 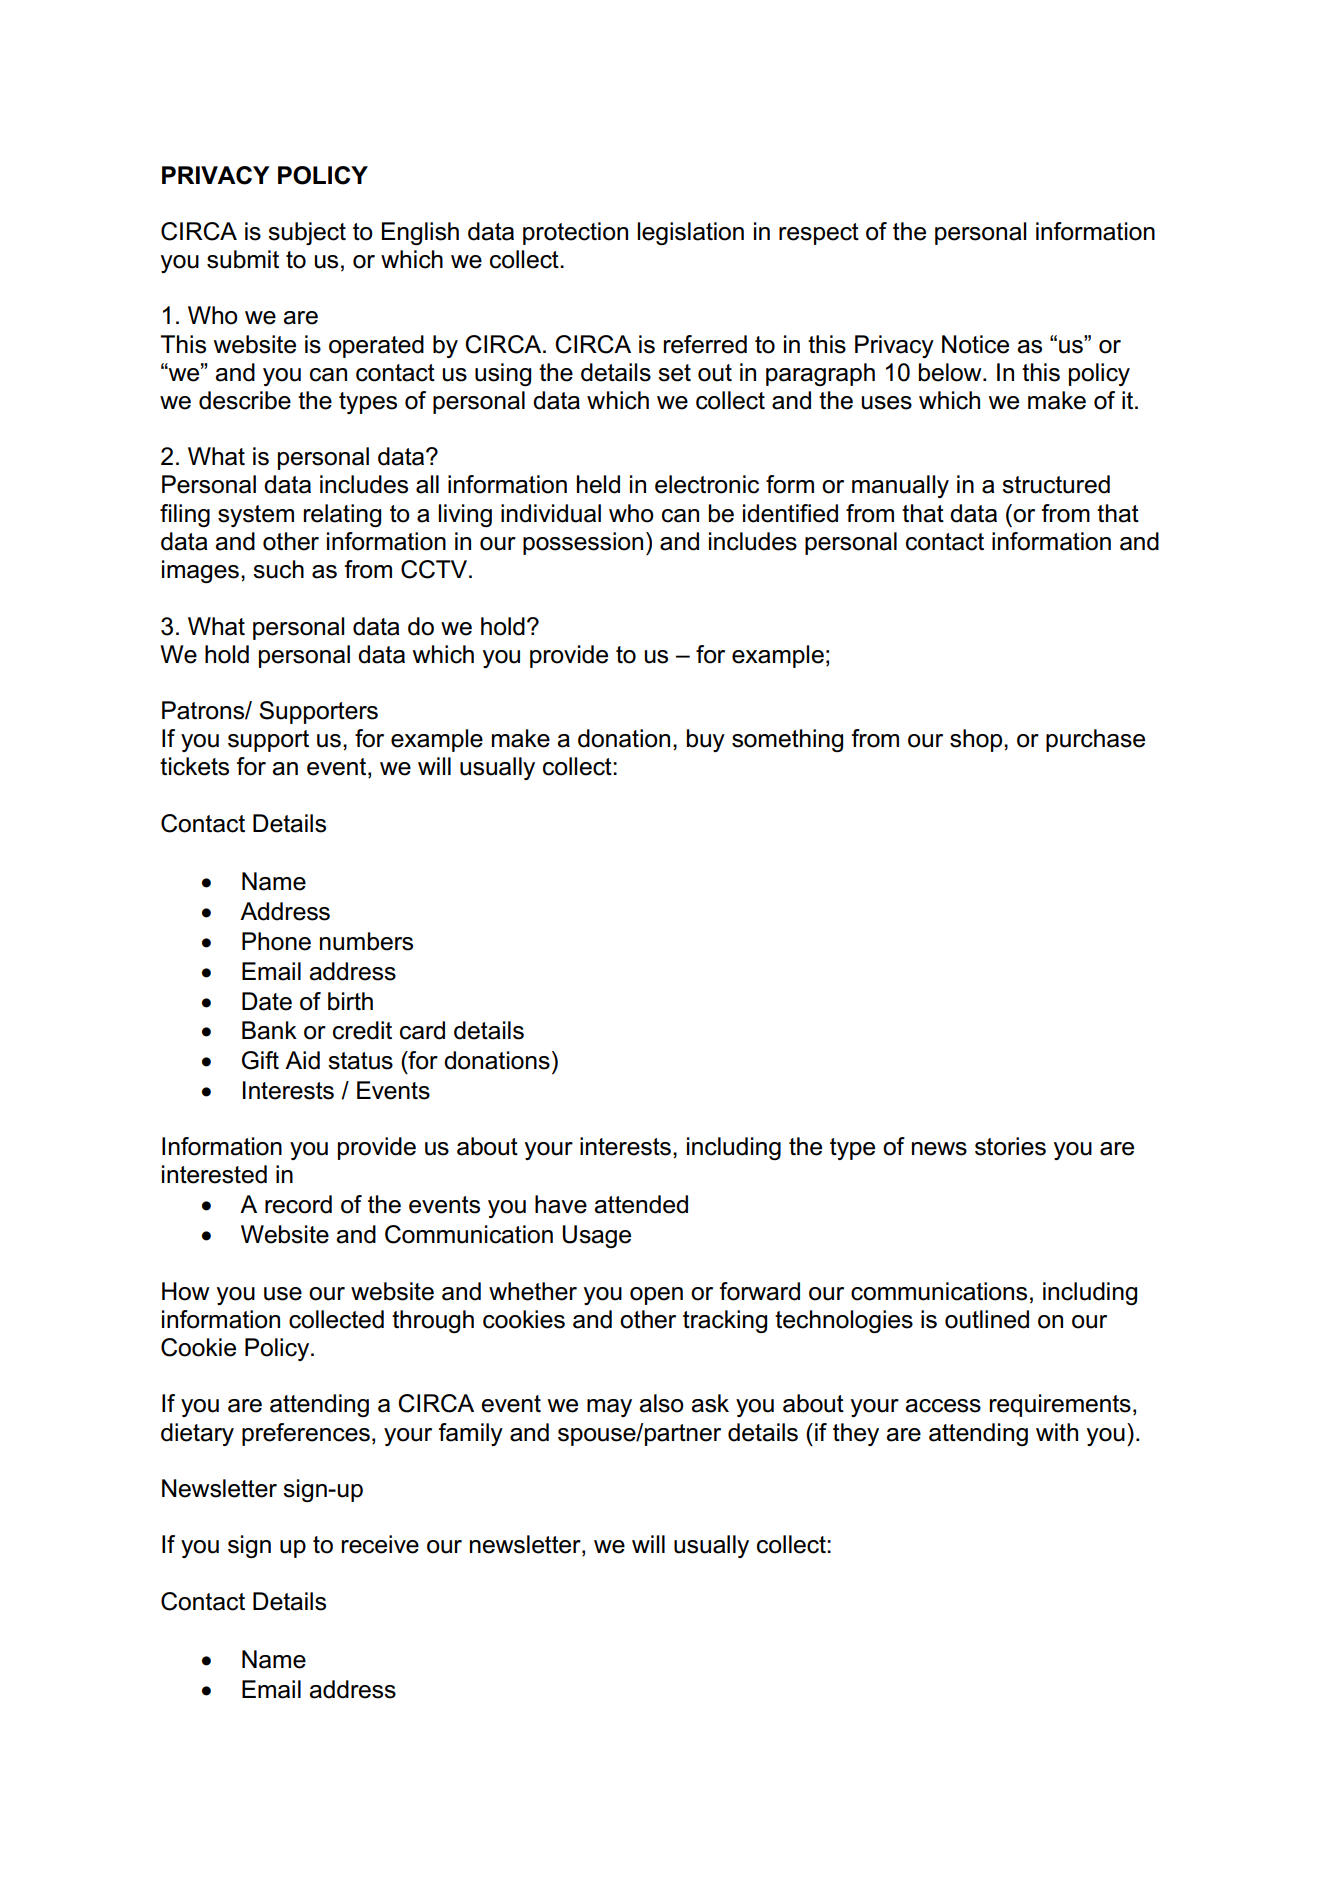 I want to click on buy, so click(x=706, y=740).
